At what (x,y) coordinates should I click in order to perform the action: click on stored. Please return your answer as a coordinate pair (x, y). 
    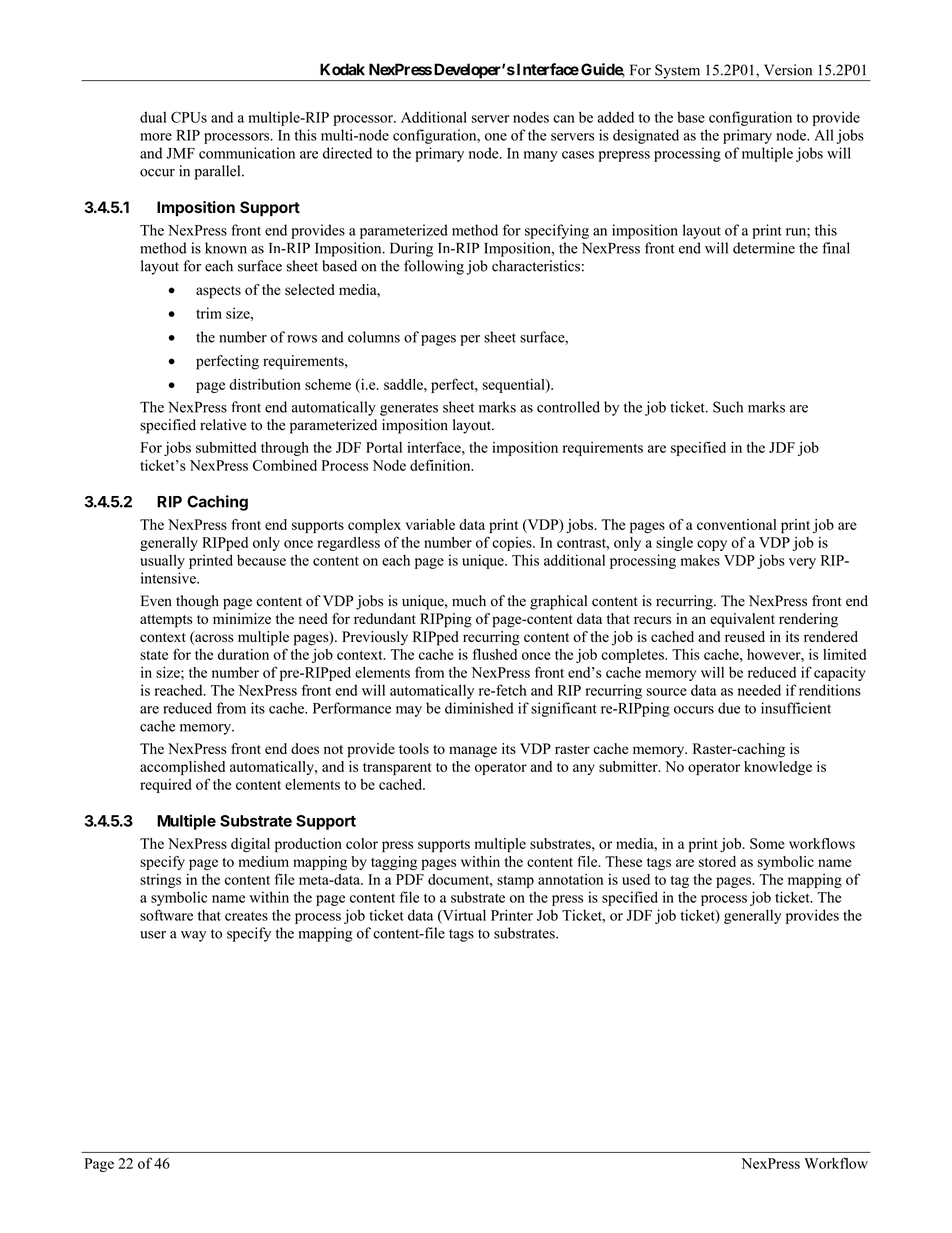
    Looking at the image, I should click on (717, 861).
